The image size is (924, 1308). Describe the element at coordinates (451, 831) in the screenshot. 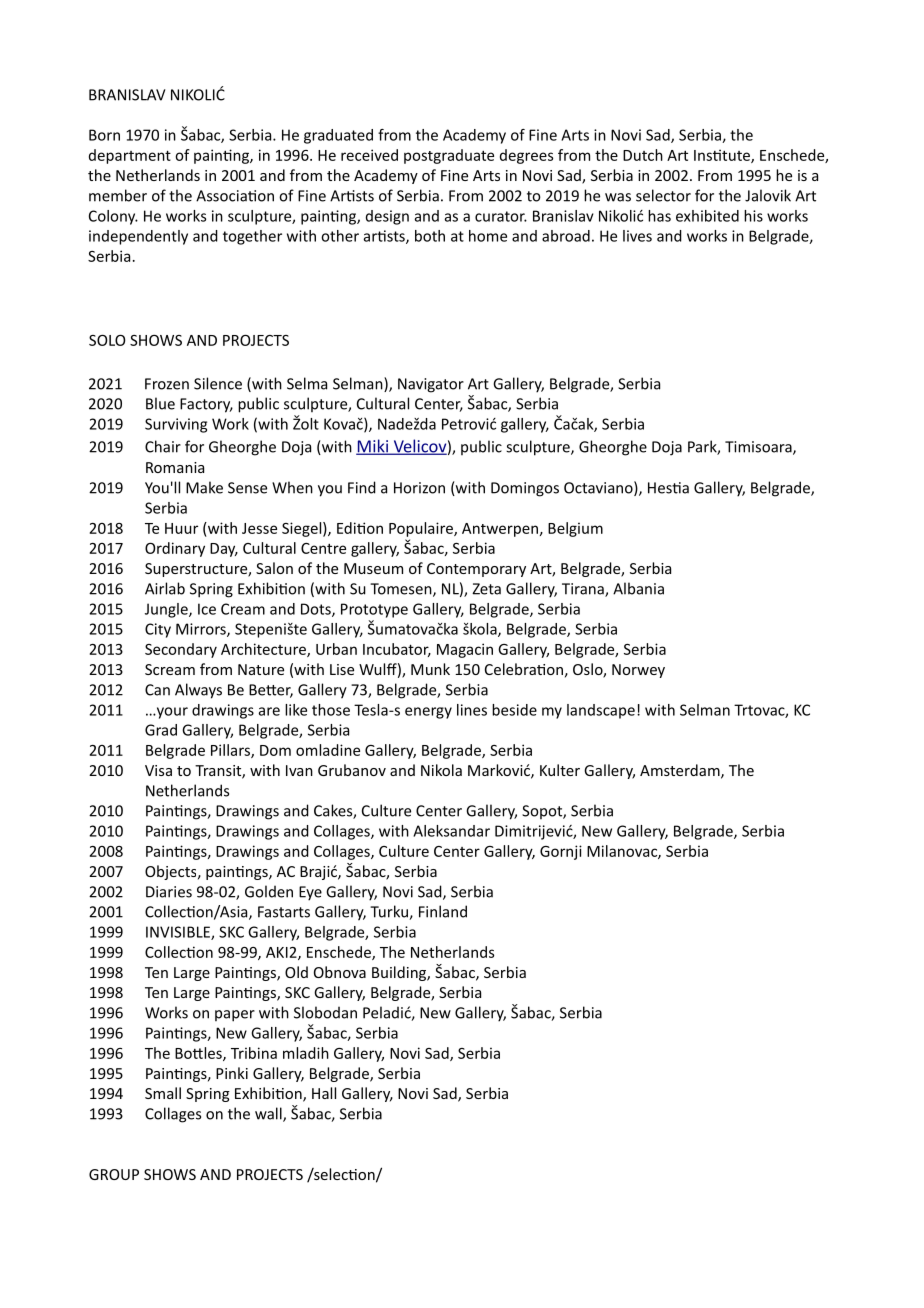

I see `Aleksandar` at that location.
